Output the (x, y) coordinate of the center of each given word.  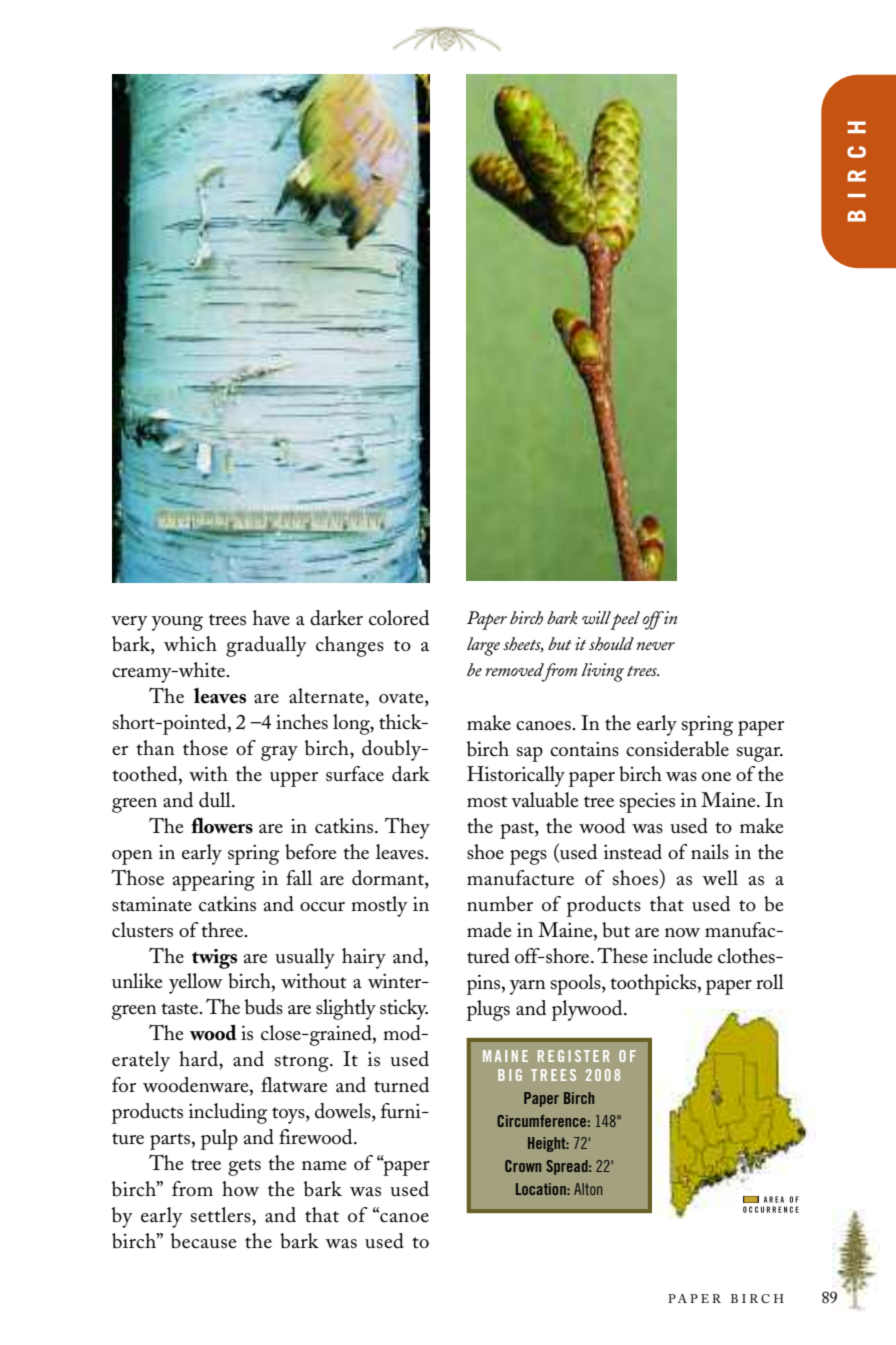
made (489, 930)
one (716, 777)
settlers (222, 1215)
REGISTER (574, 1056)
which (190, 644)
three (223, 930)
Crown (523, 1166)
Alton (588, 1189)
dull (216, 800)
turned (401, 1085)
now (682, 933)
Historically (516, 776)
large (483, 646)
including (228, 1113)
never (656, 646)
